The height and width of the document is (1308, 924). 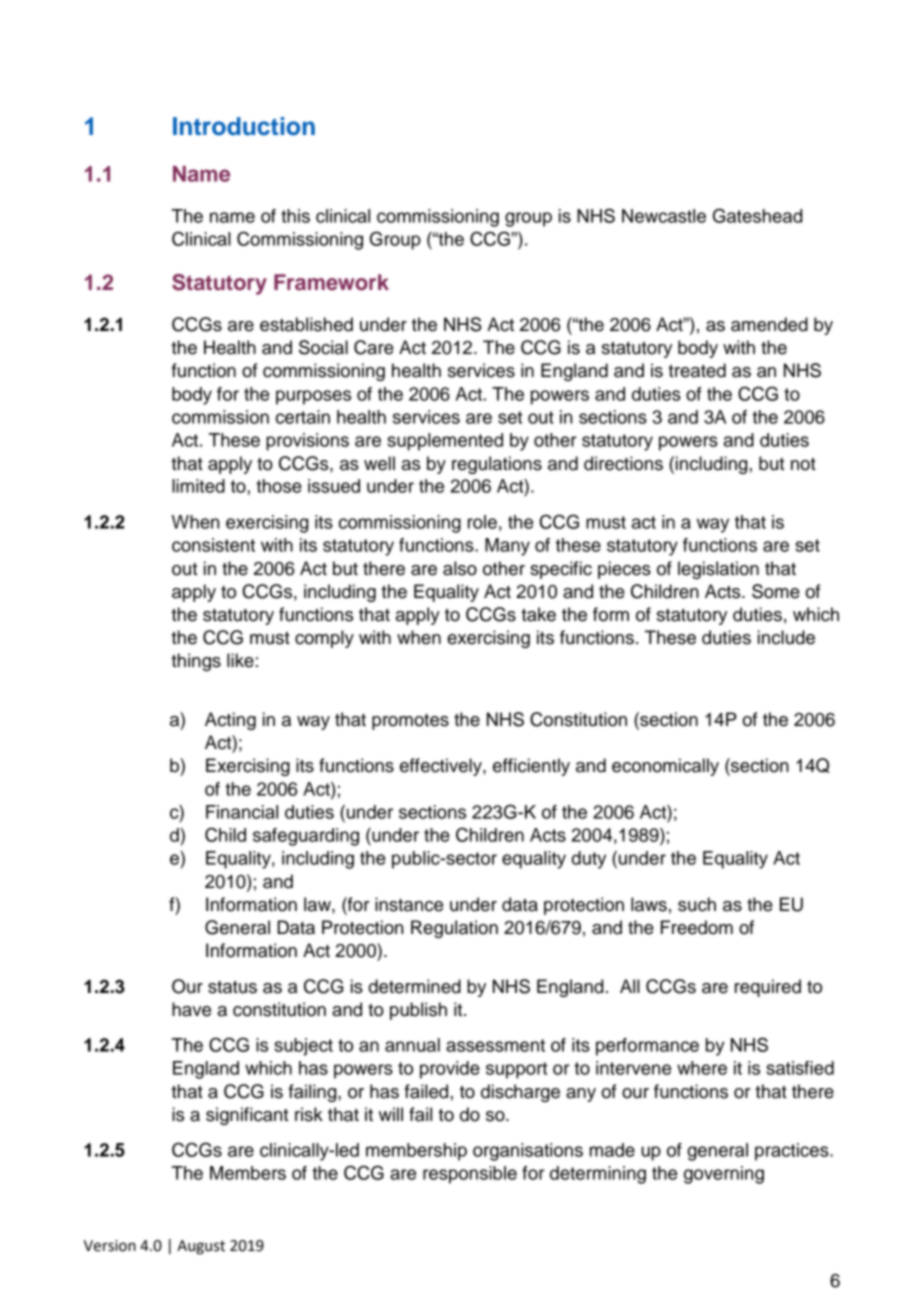 What do you see at coordinates (295, 216) in the document?
I see `this` at bounding box center [295, 216].
